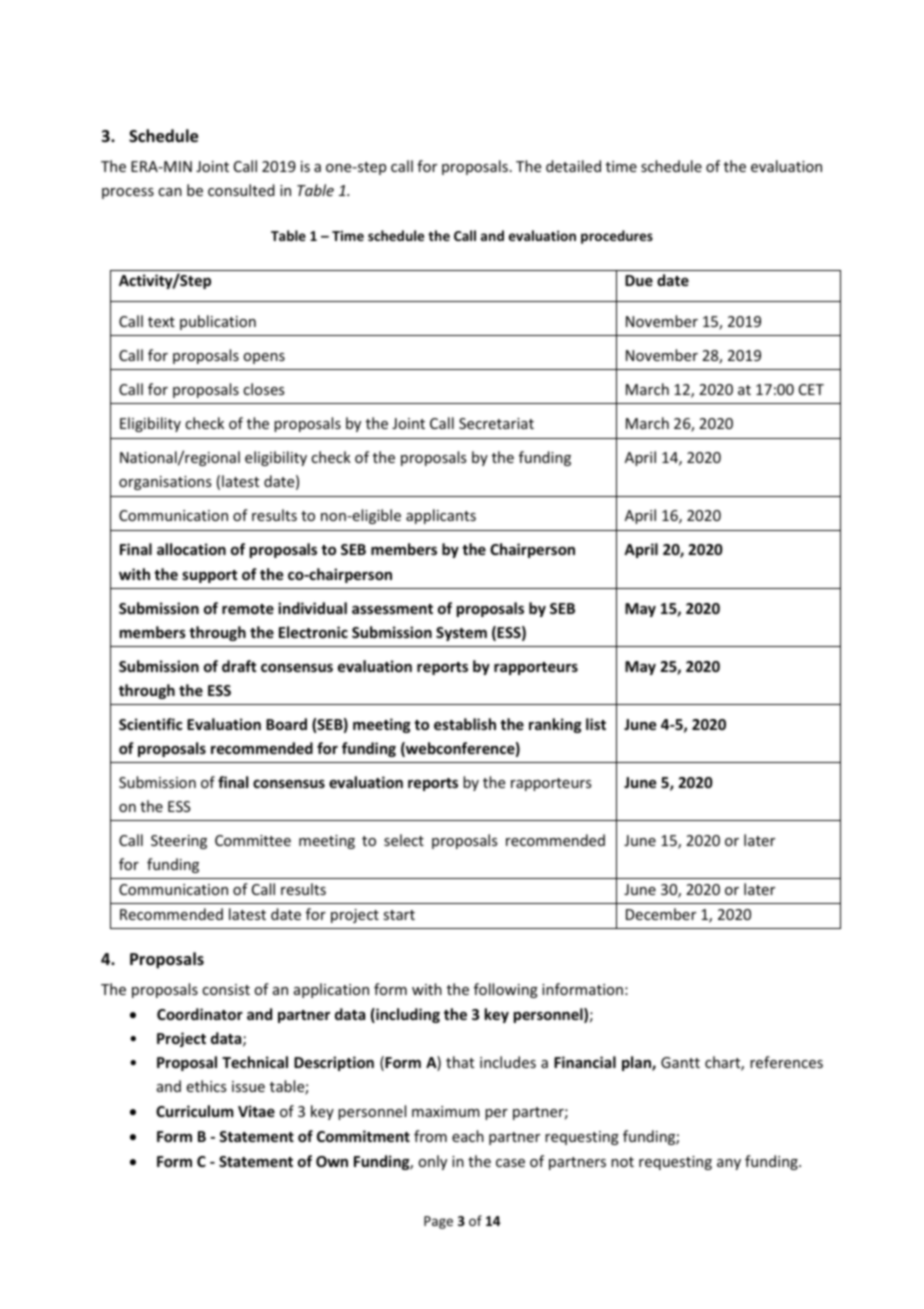  Describe the element at coordinates (661, 914) in the screenshot. I see `December` at that location.
